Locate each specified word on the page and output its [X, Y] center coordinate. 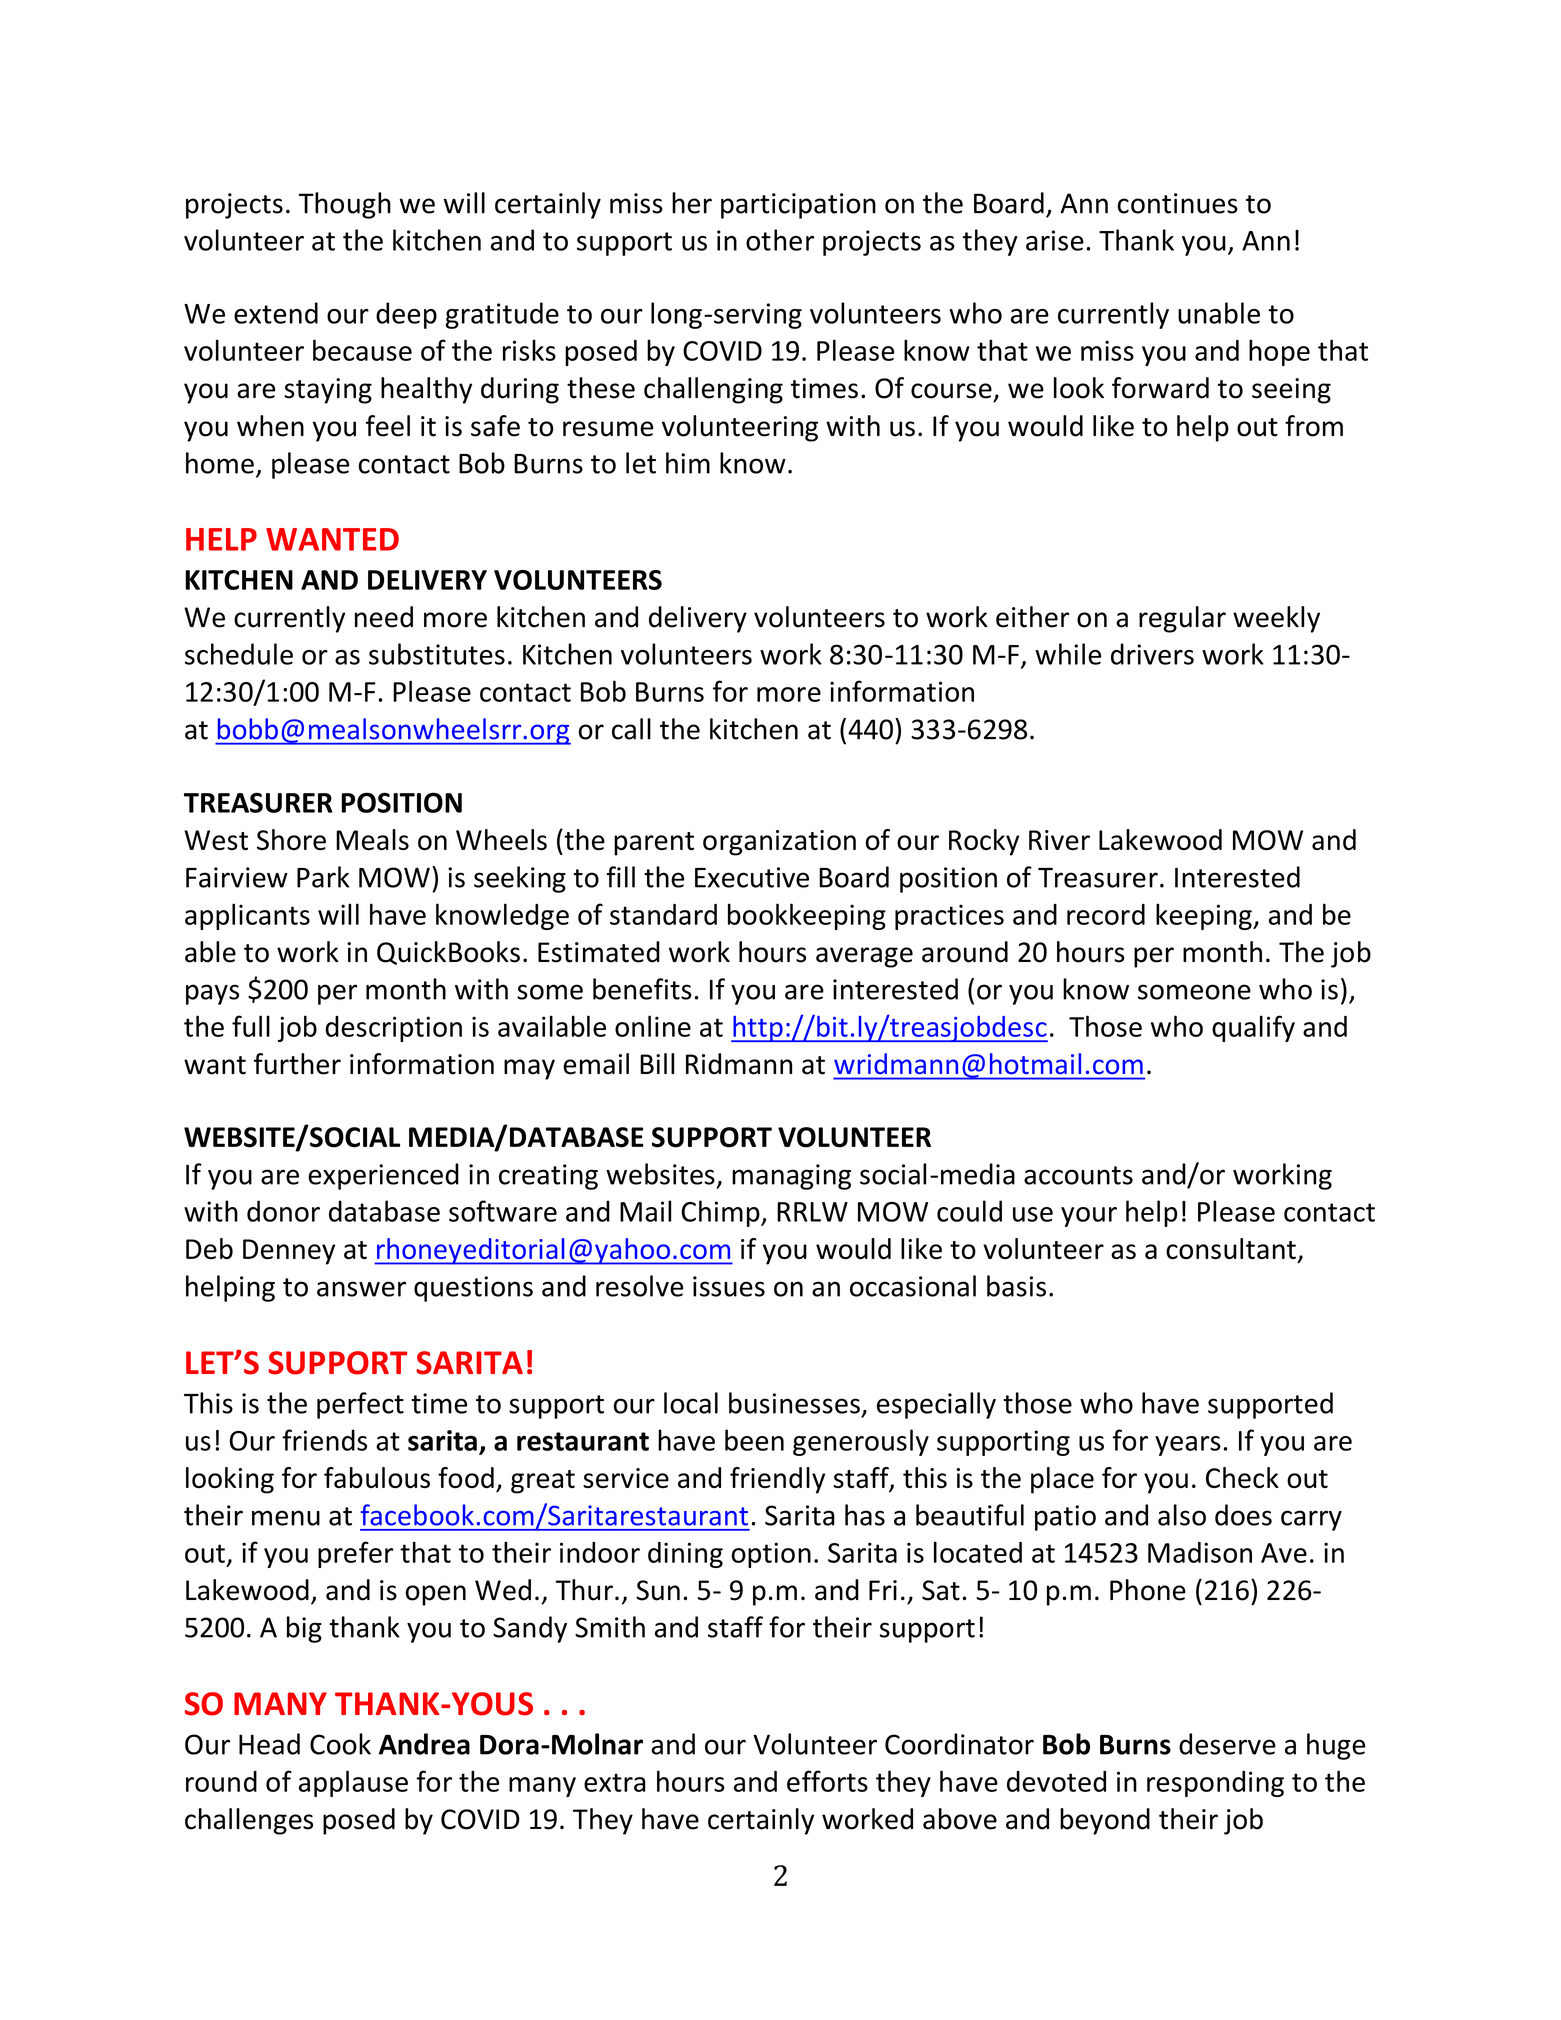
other [780, 240]
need [384, 617]
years [1188, 1446]
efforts [827, 1781]
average [864, 957]
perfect [360, 1405]
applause [353, 1783]
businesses [794, 1403]
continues [1178, 203]
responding [1215, 1784]
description [393, 1029]
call [631, 729]
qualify [1253, 1028]
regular [1182, 619]
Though [345, 205]
